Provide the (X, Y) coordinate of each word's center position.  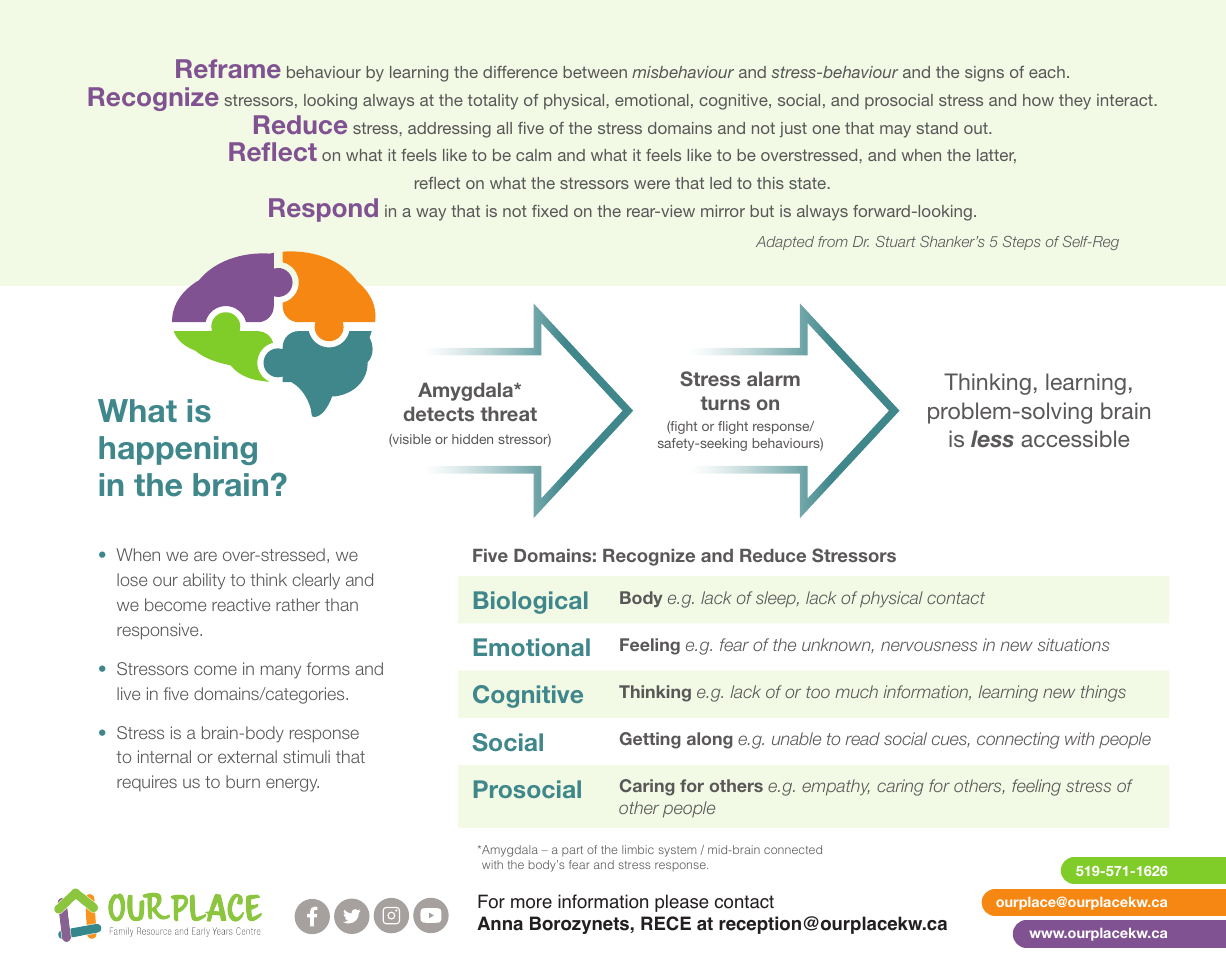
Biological (531, 602)
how (1038, 100)
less (992, 439)
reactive (241, 604)
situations (1074, 644)
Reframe (228, 68)
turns (725, 403)
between (595, 72)
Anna (500, 923)
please (682, 903)
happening (178, 450)
